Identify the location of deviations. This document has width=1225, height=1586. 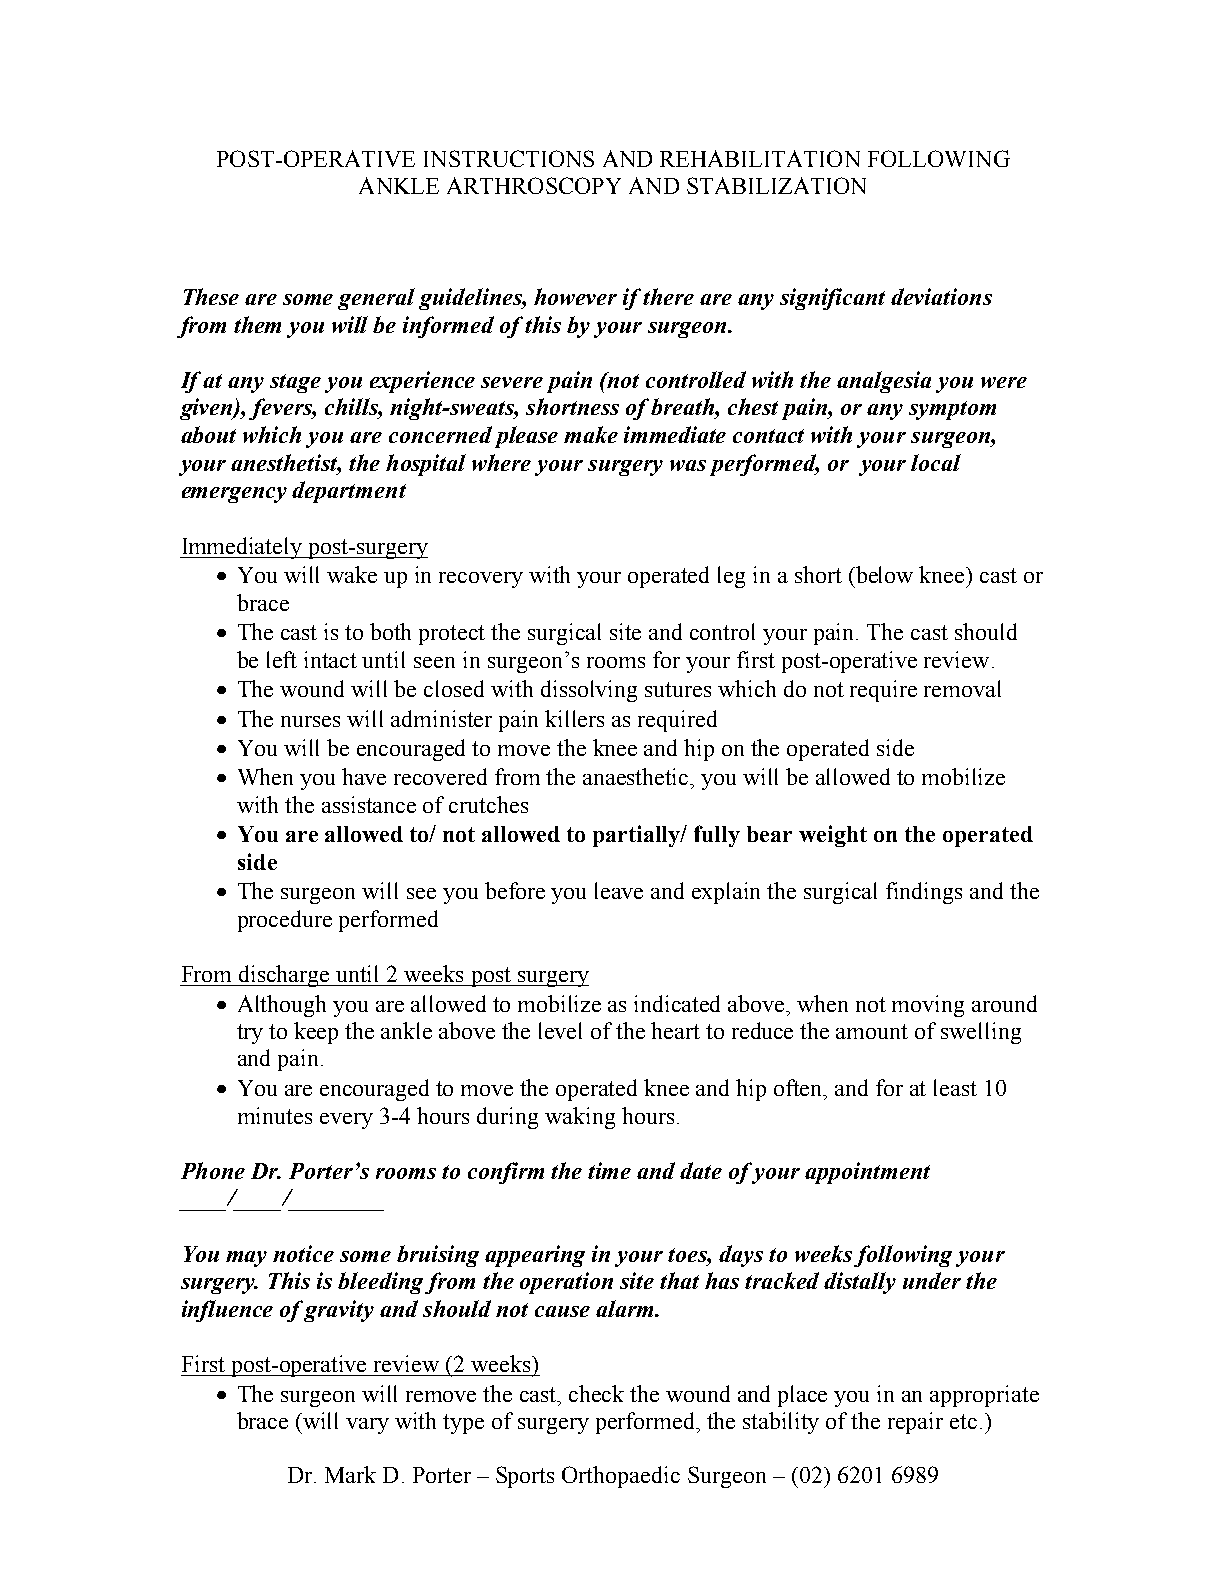
(941, 296).
